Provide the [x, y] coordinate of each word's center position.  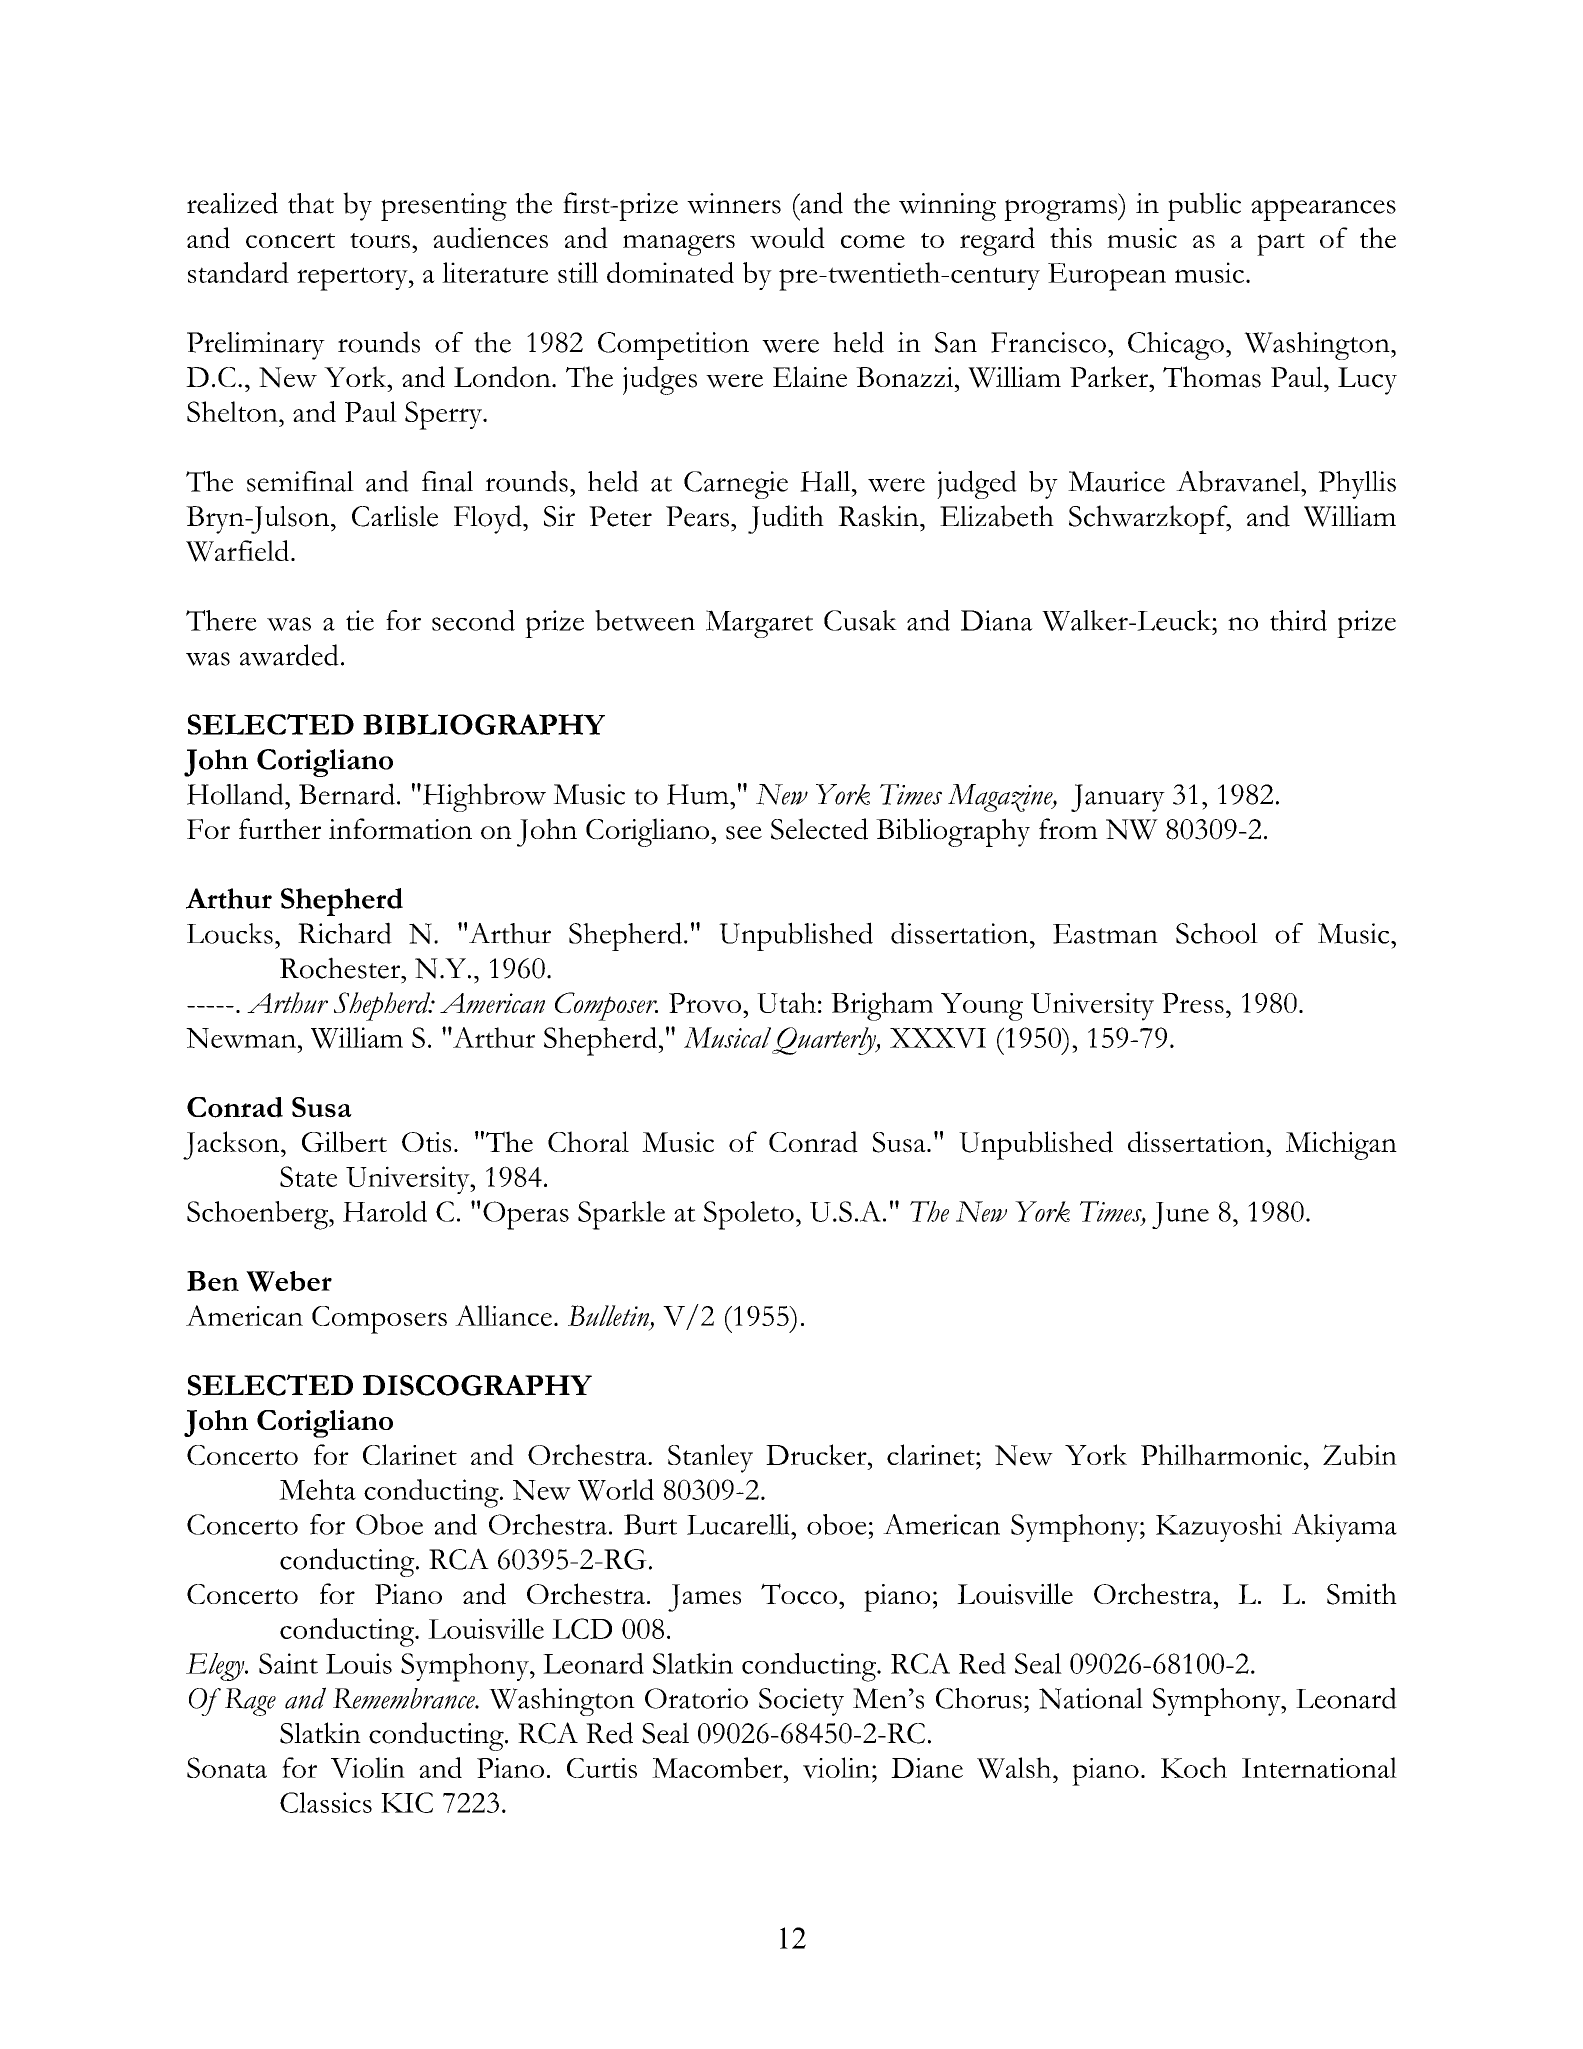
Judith [786, 519]
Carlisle [395, 516]
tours [380, 240]
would [787, 238]
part [1281, 244]
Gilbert [344, 1142]
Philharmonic [1221, 1454]
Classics [326, 1802]
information [400, 829]
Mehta [317, 1489]
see [744, 833]
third [1298, 620]
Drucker [817, 1454]
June [1180, 1215]
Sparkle [621, 1215]
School [1217, 933]
